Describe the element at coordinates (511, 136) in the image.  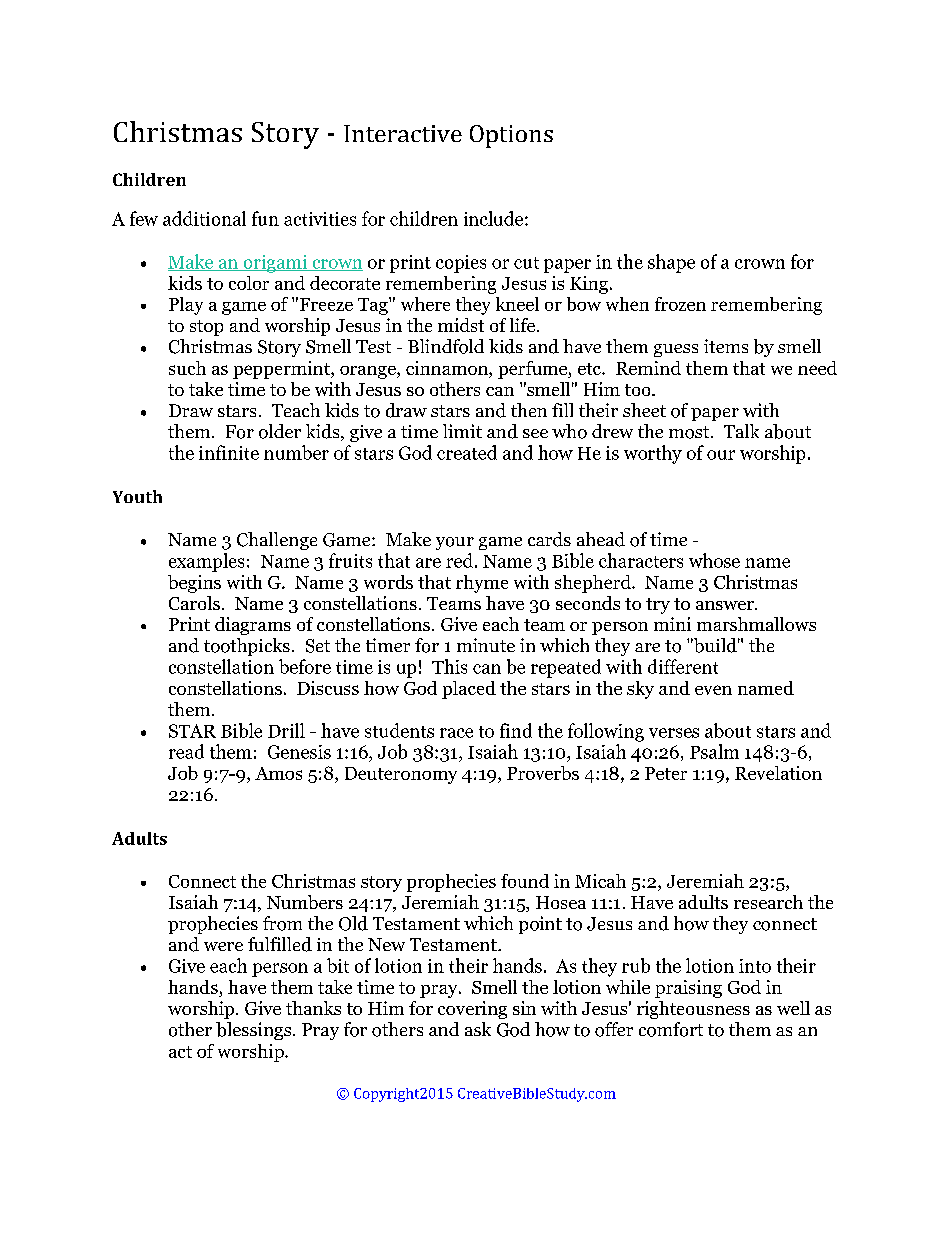
I see `Options` at that location.
